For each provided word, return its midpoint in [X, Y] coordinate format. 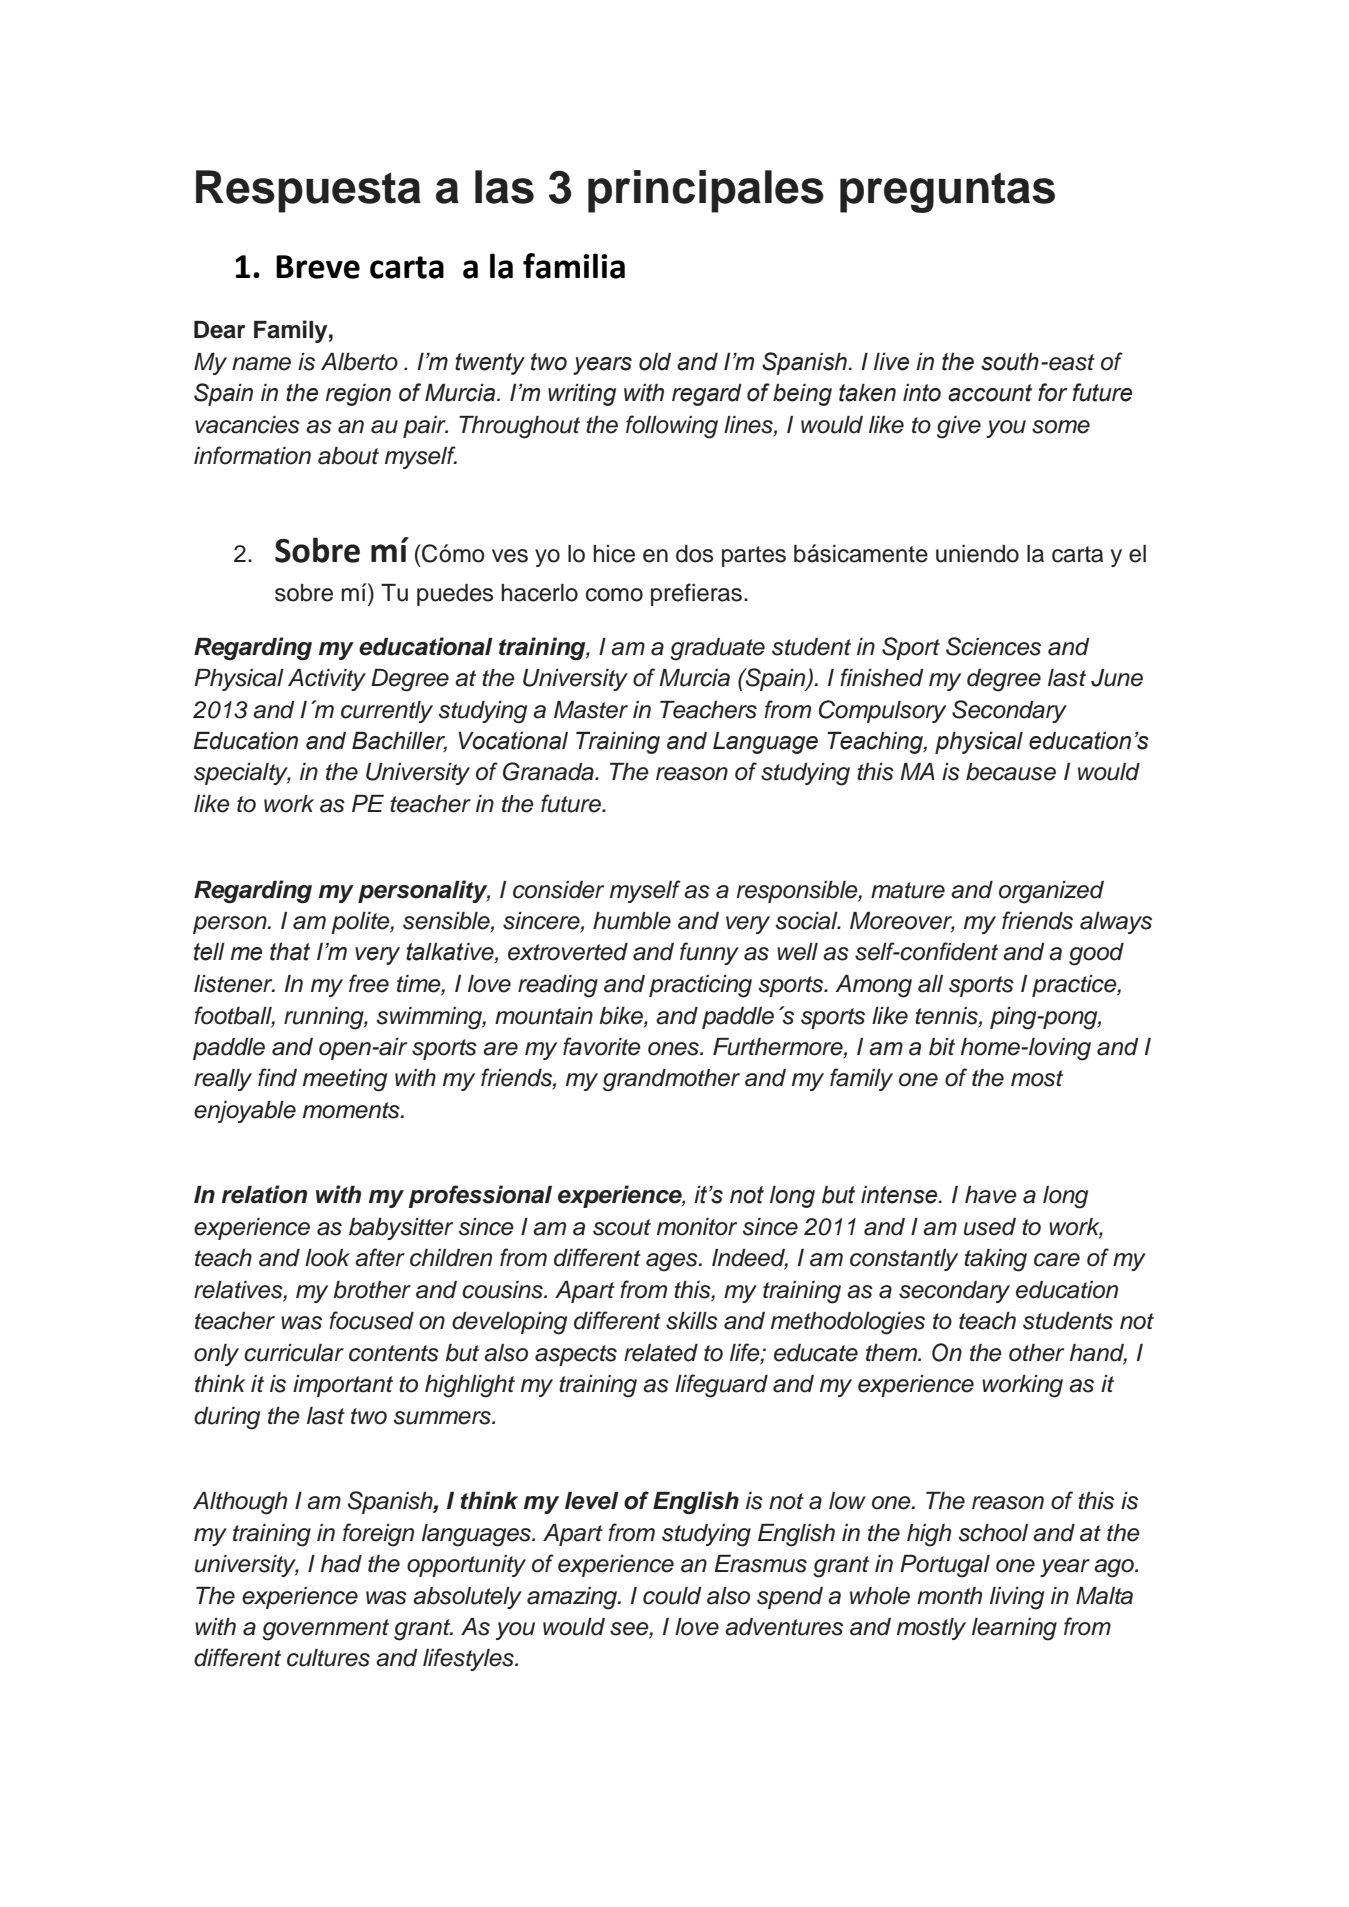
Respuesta [308, 191]
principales [706, 191]
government [325, 1630]
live [891, 362]
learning [1014, 1629]
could [672, 1596]
